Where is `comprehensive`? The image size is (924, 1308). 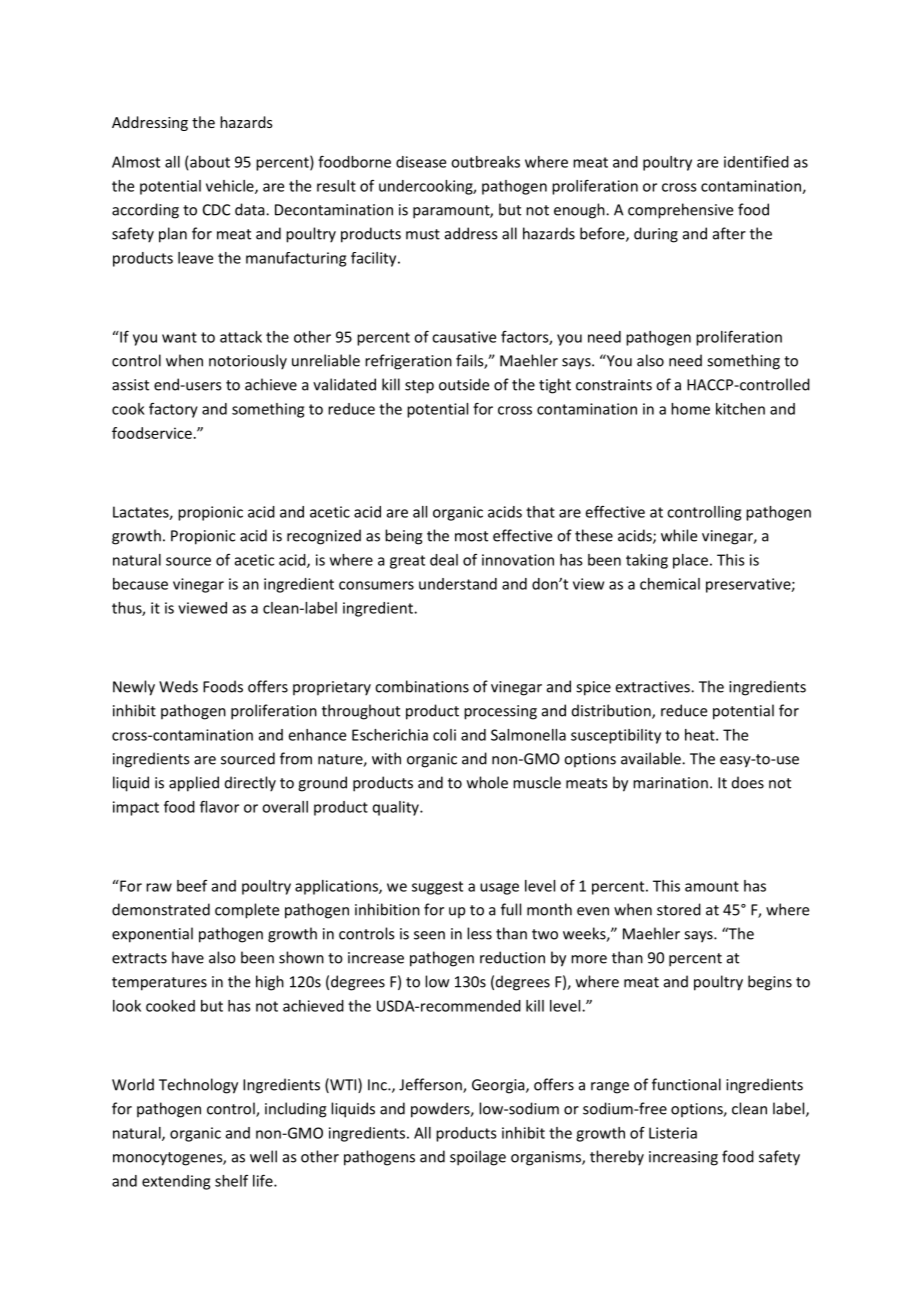 comprehensive is located at coordinates (680, 211).
